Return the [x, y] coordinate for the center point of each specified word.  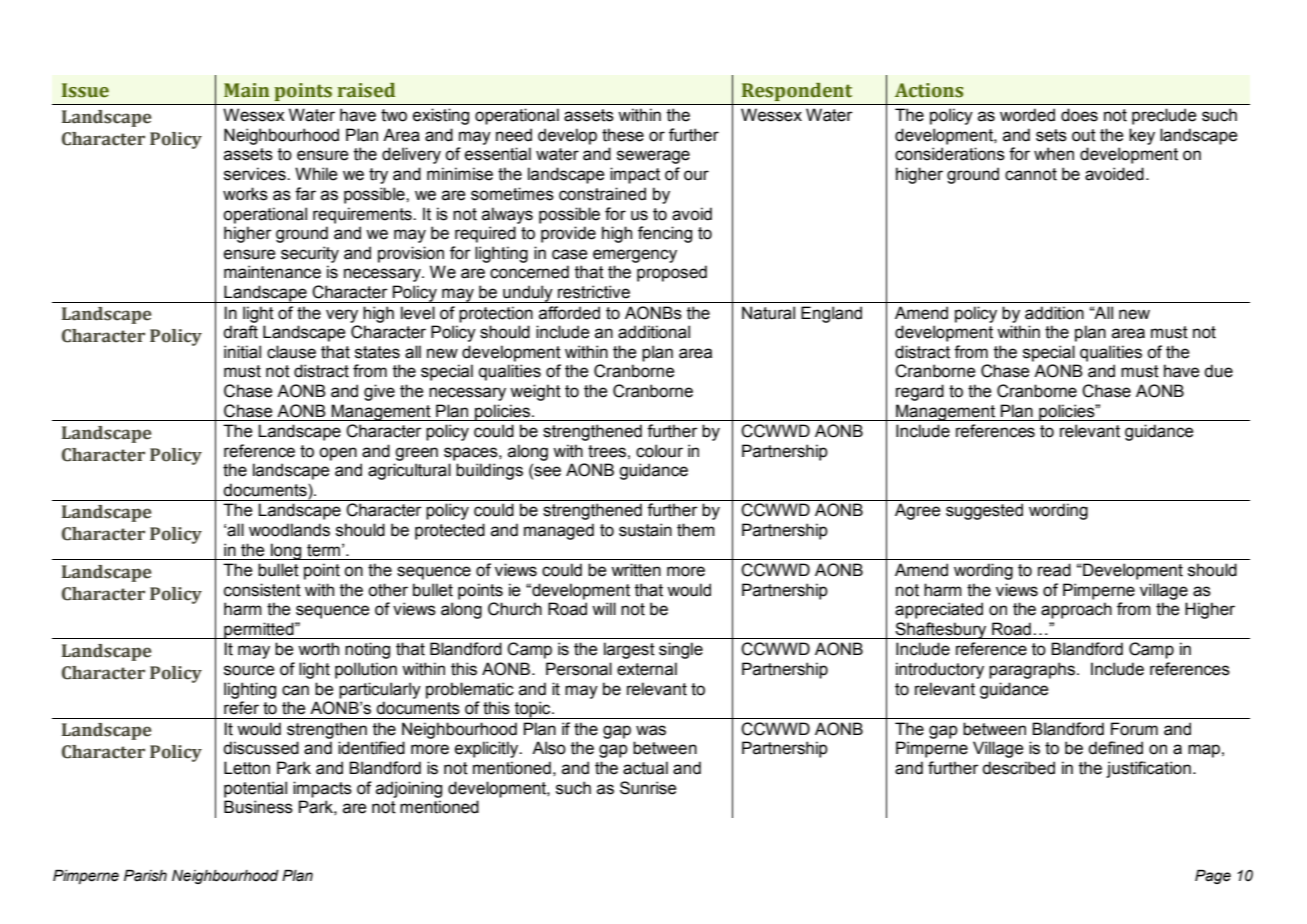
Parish [145, 876]
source [249, 670]
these [623, 135]
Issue [85, 90]
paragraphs [1032, 670]
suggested [984, 511]
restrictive [594, 292]
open [338, 454]
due [1218, 371]
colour [659, 451]
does [1079, 115]
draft [240, 332]
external [647, 669]
